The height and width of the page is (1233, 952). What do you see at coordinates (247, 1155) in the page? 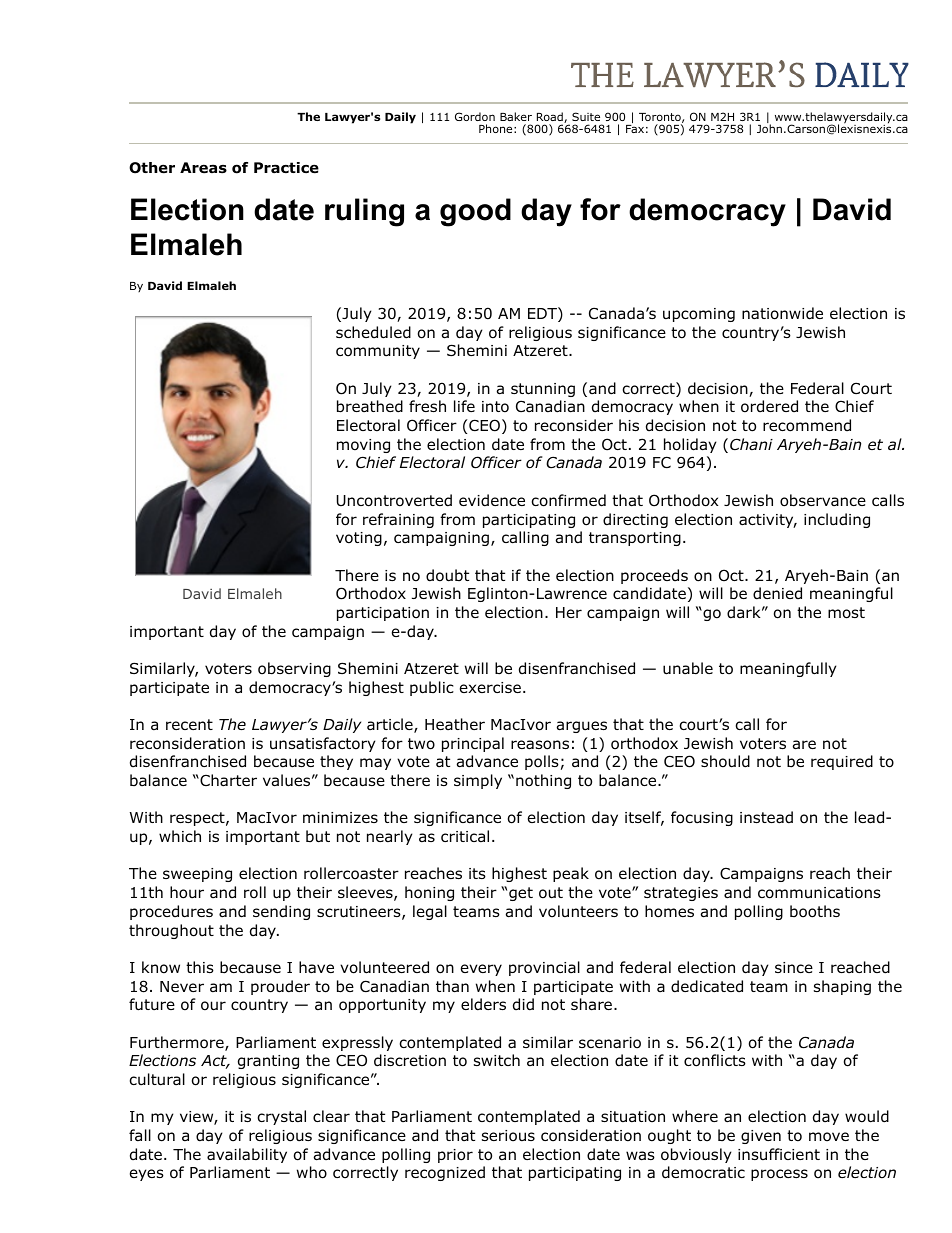
I see `availability` at bounding box center [247, 1155].
